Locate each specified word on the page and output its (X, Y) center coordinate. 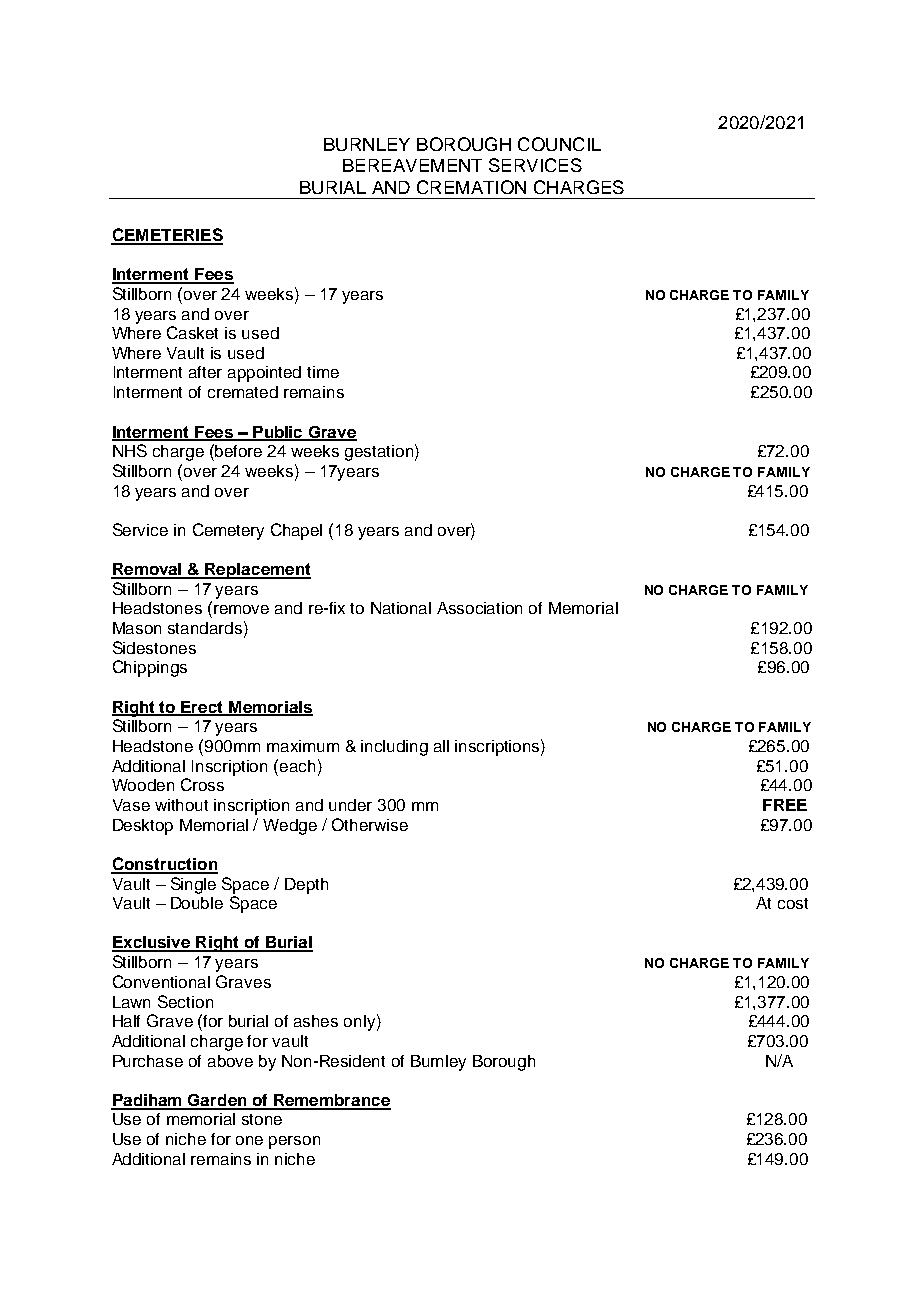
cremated (243, 392)
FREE (785, 805)
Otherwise (370, 824)
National (401, 608)
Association (479, 608)
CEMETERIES (167, 236)
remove (241, 609)
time (323, 372)
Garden (217, 1101)
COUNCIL (559, 144)
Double (197, 903)
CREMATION (471, 187)
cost (793, 903)
